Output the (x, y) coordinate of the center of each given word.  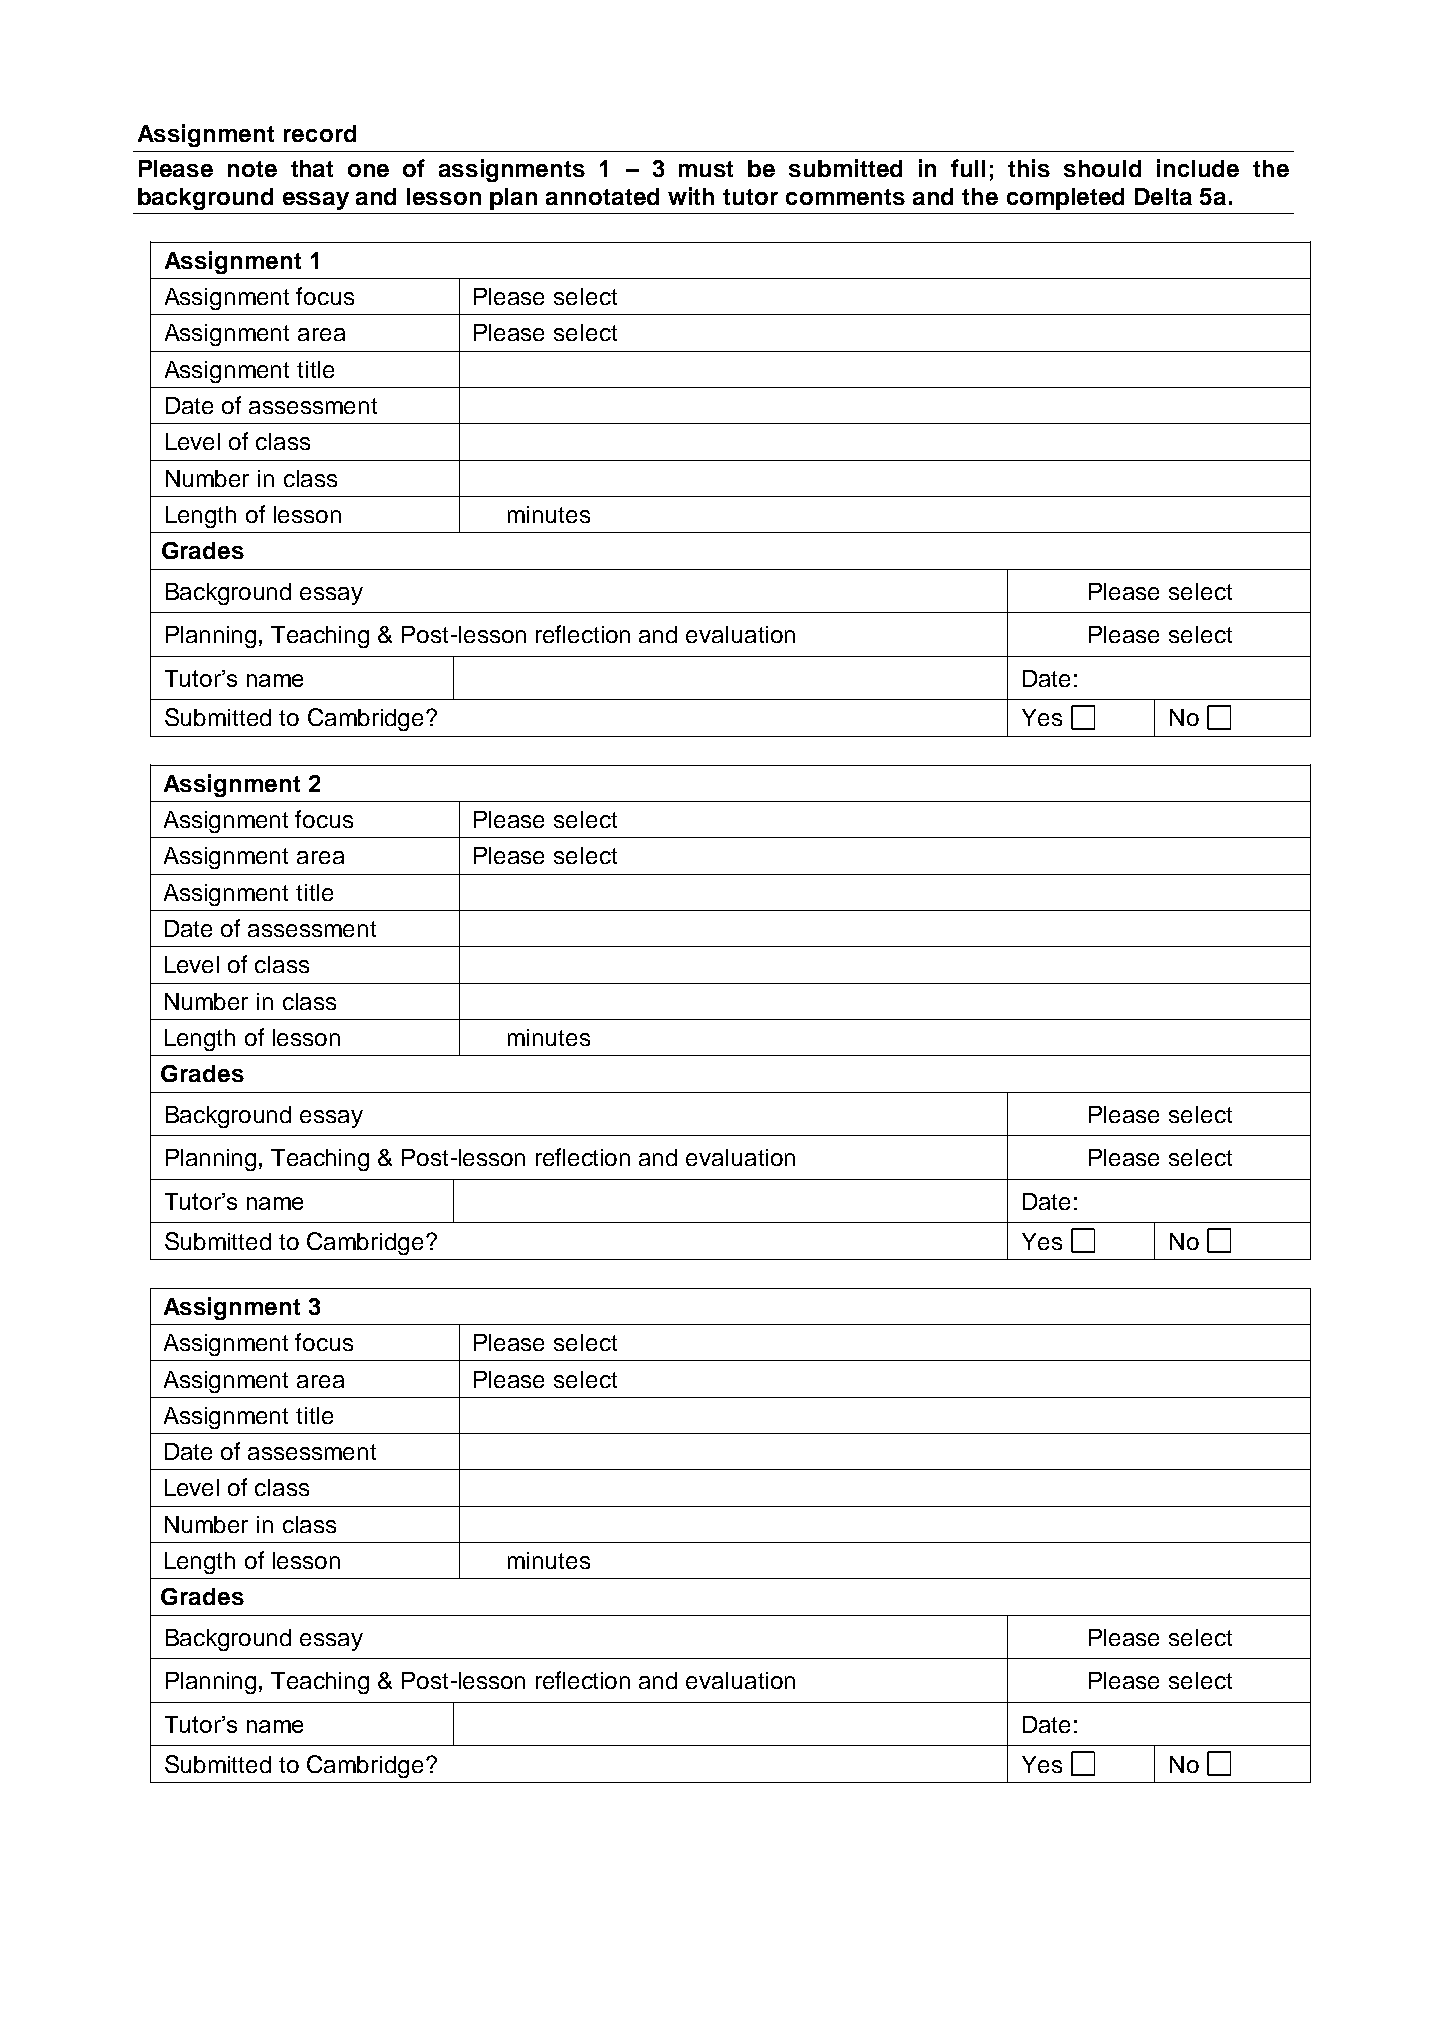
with (691, 196)
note (252, 169)
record (320, 133)
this (1029, 168)
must (706, 169)
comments (845, 197)
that (312, 168)
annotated (602, 196)
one (368, 170)
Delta (1163, 196)
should (1102, 168)
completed (1065, 199)
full (968, 168)
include (1198, 168)
